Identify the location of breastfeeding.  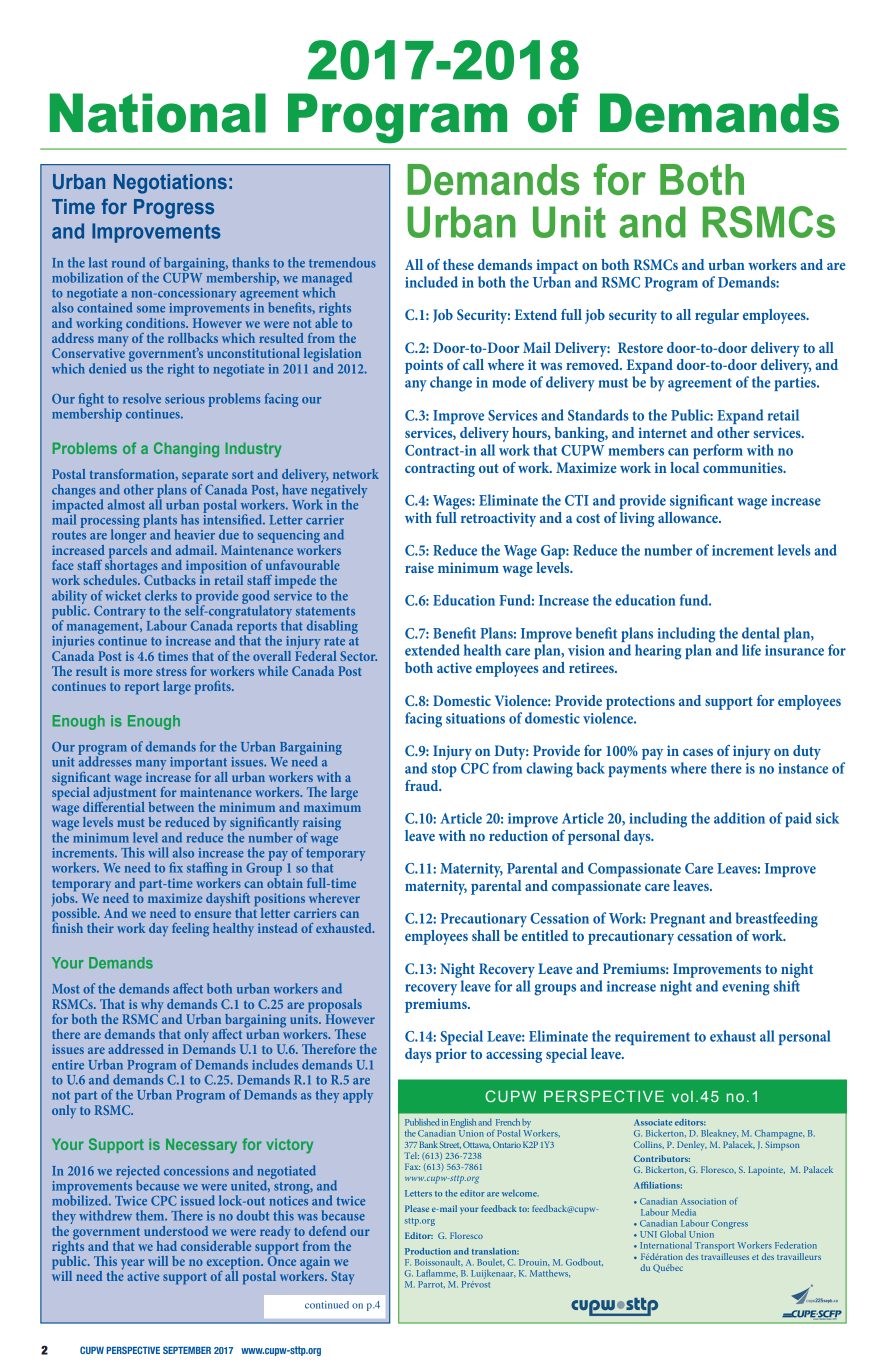
(777, 920).
